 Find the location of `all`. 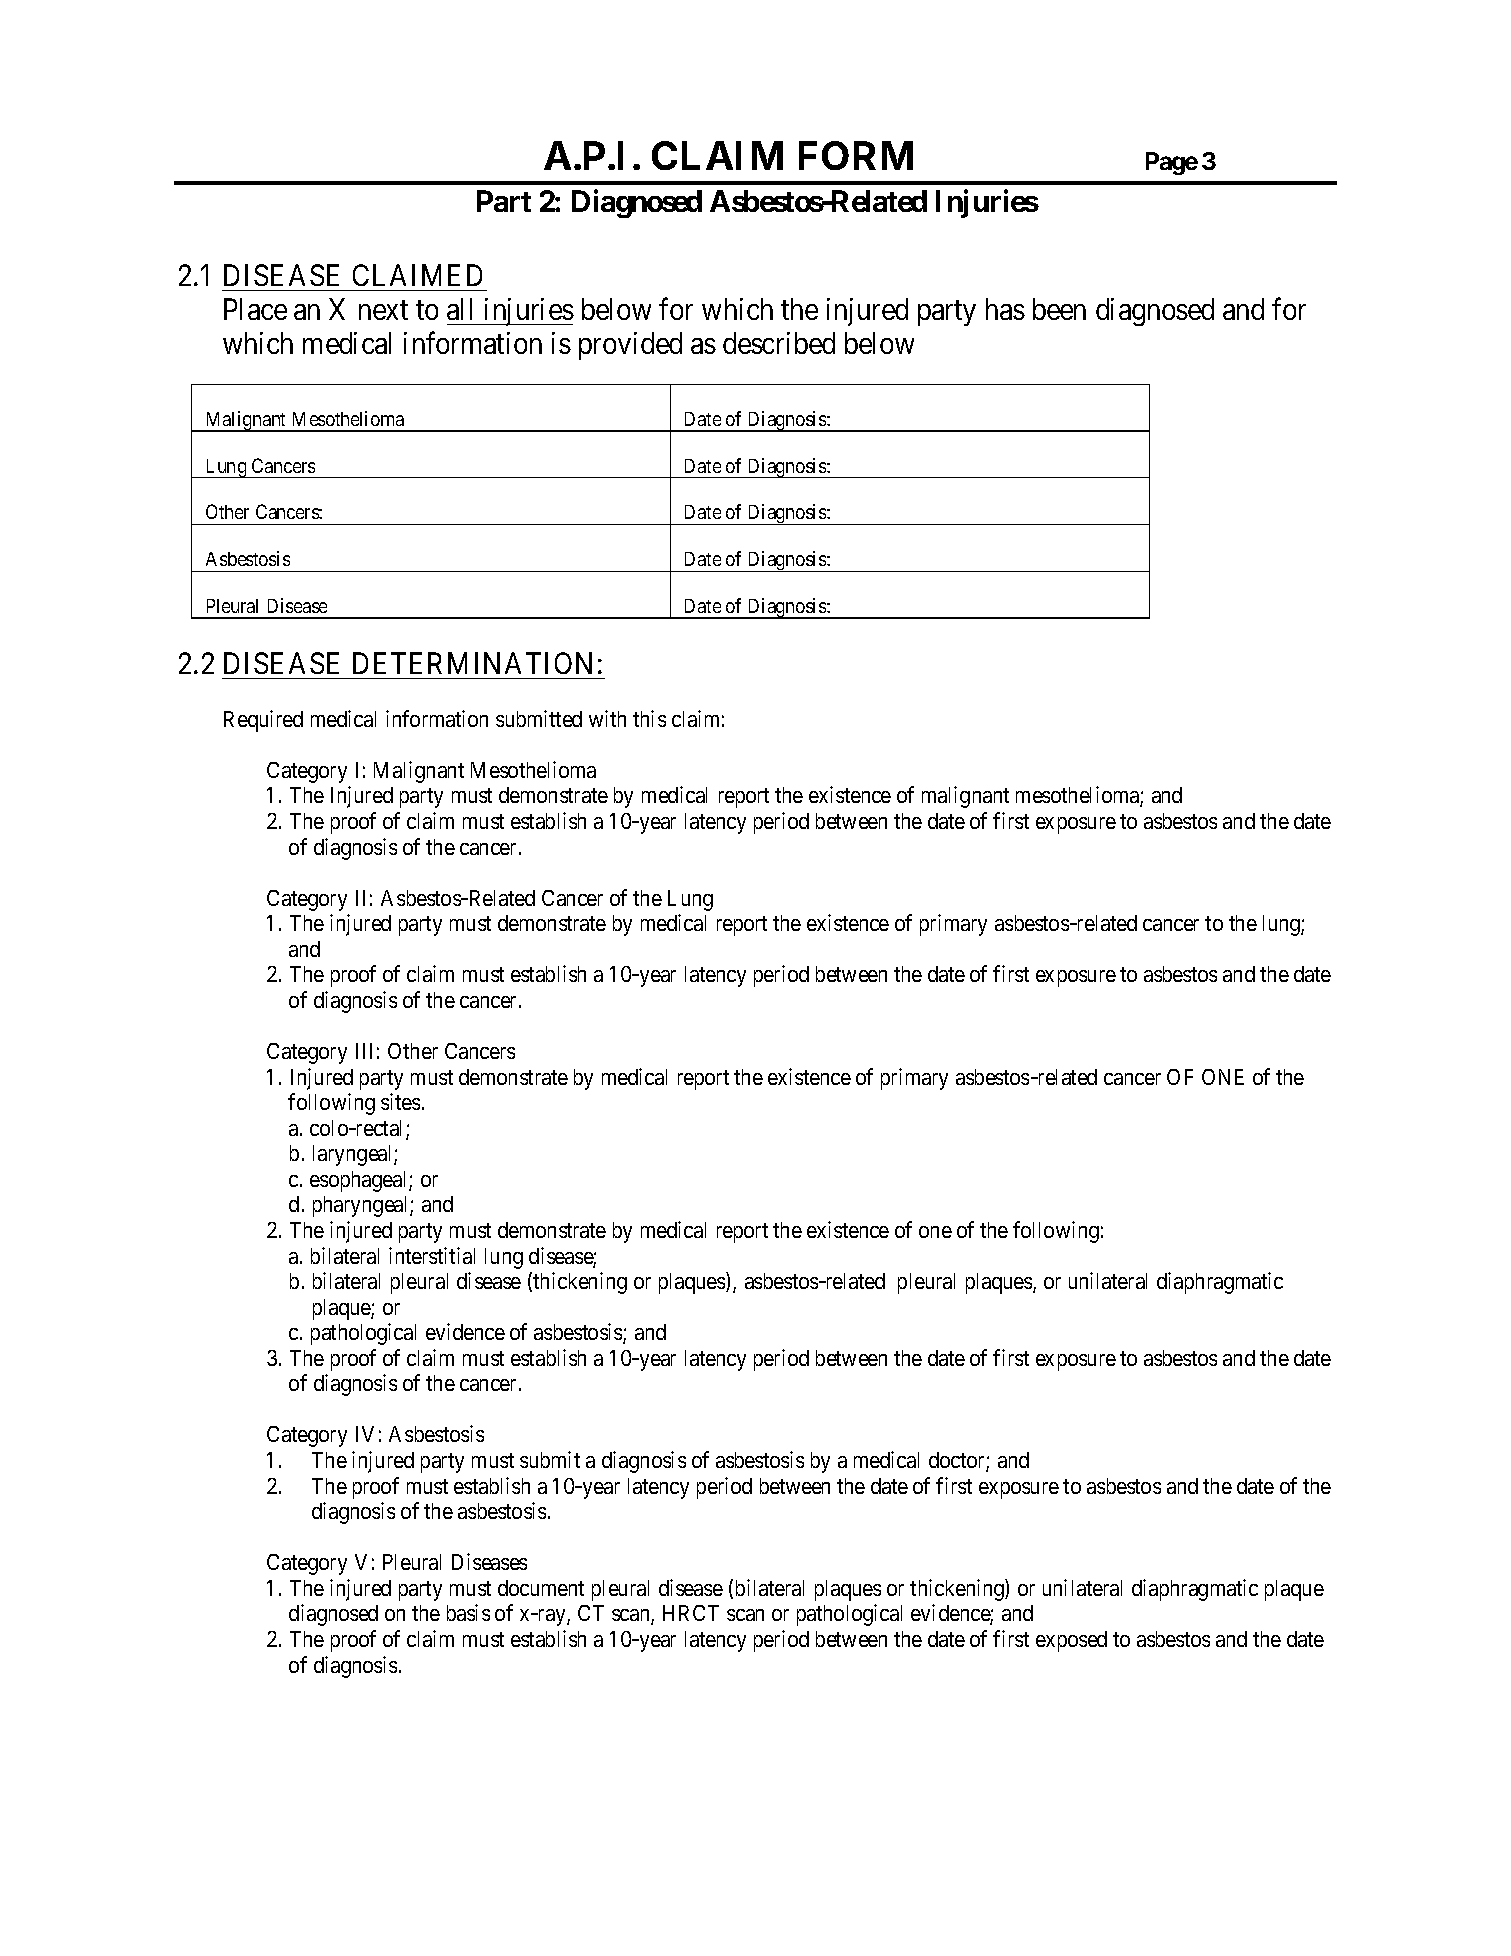

all is located at coordinates (459, 309).
